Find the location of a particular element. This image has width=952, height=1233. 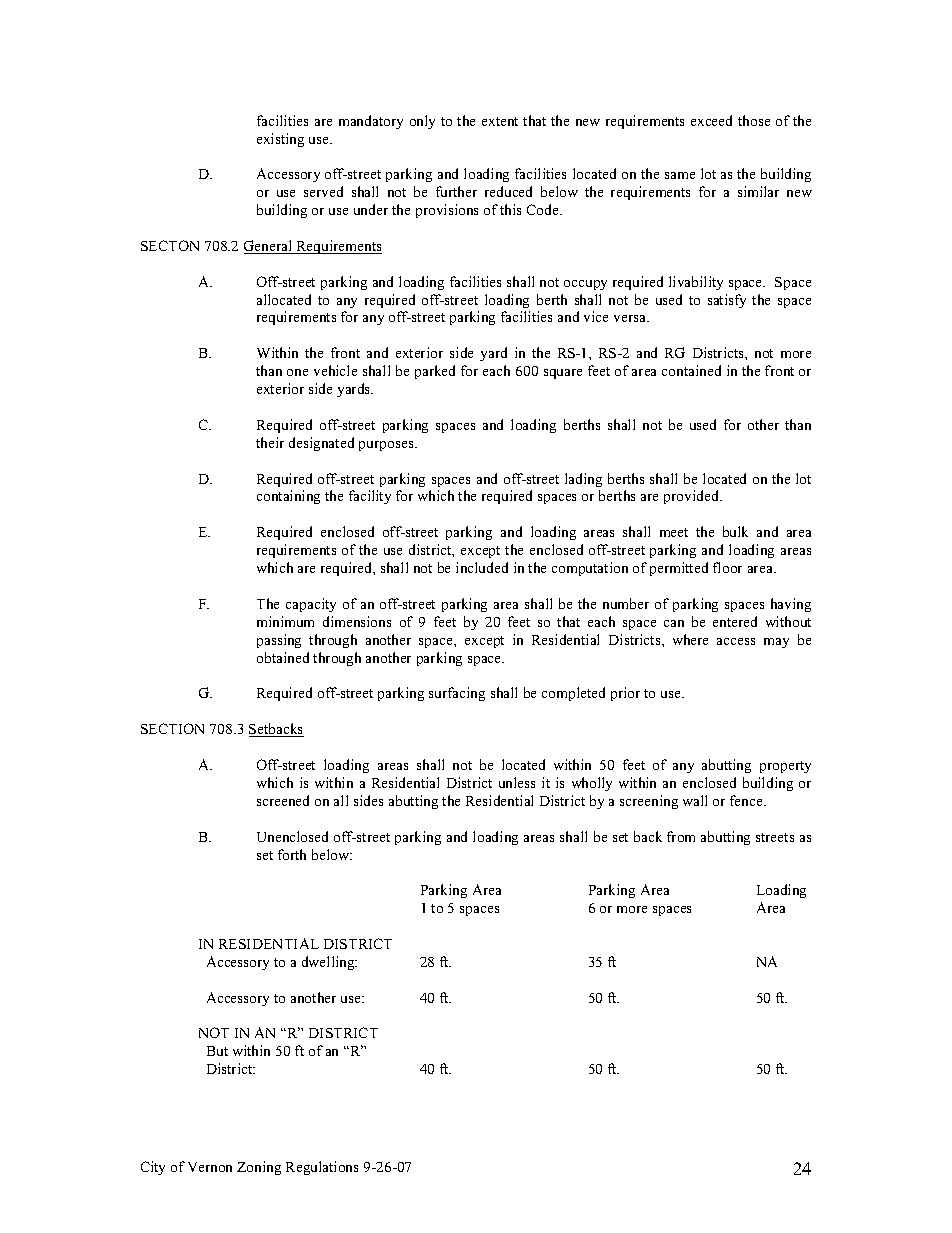

existing is located at coordinates (280, 140).
